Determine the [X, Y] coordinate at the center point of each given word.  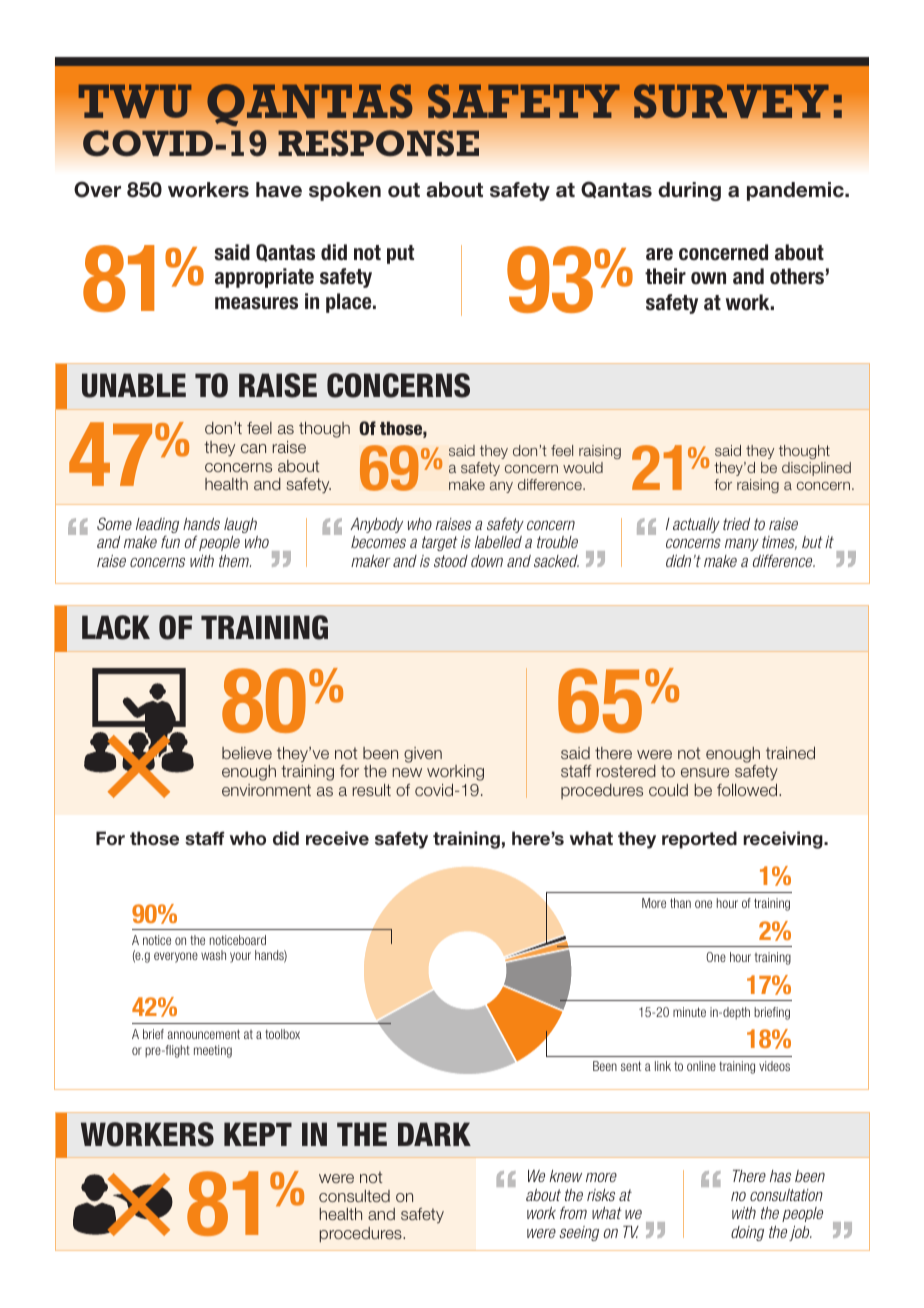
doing [747, 1233]
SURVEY [731, 101]
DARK [434, 1134]
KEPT [258, 1134]
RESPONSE [378, 143]
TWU [135, 101]
